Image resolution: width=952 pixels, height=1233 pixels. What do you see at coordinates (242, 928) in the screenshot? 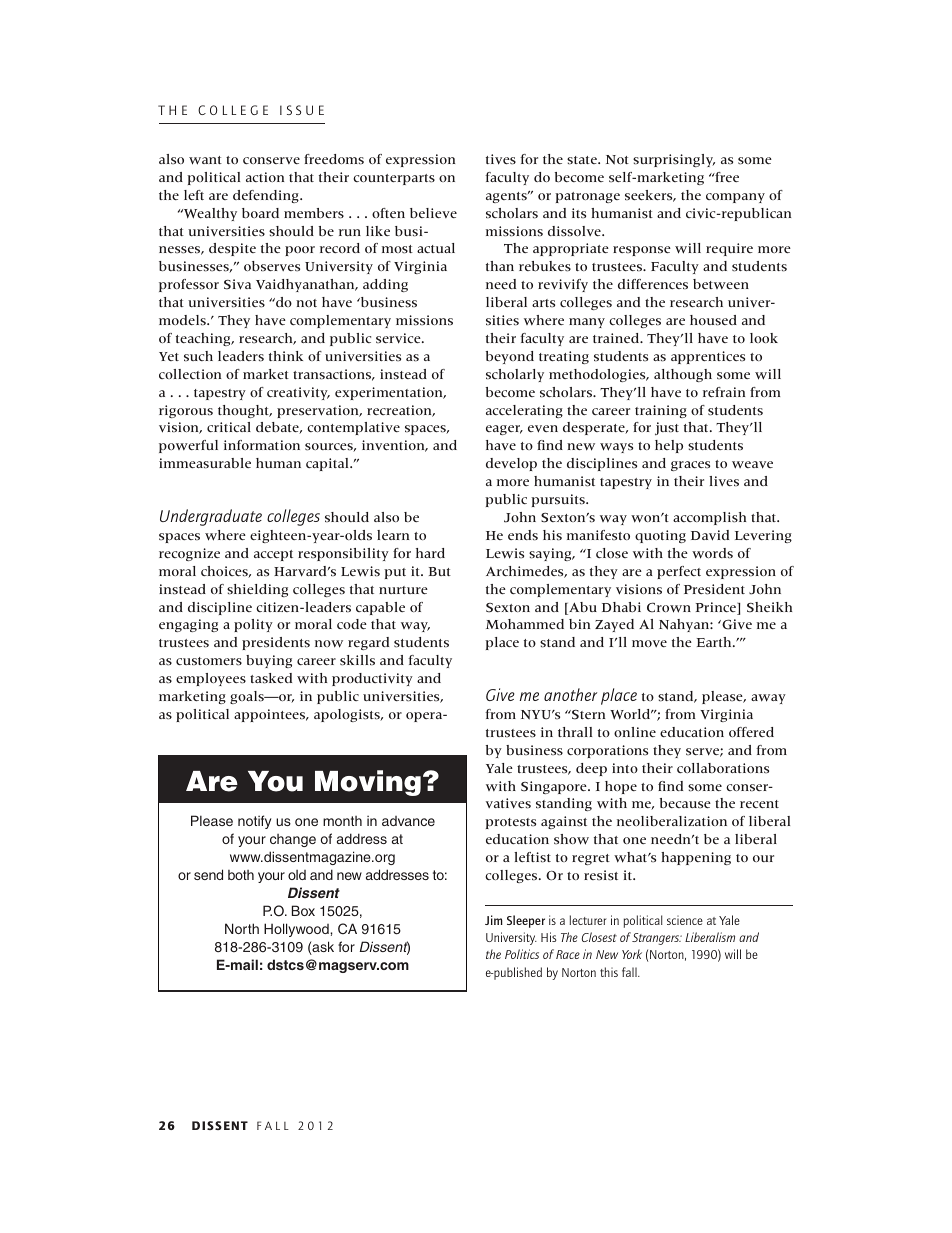
I see `North` at bounding box center [242, 928].
